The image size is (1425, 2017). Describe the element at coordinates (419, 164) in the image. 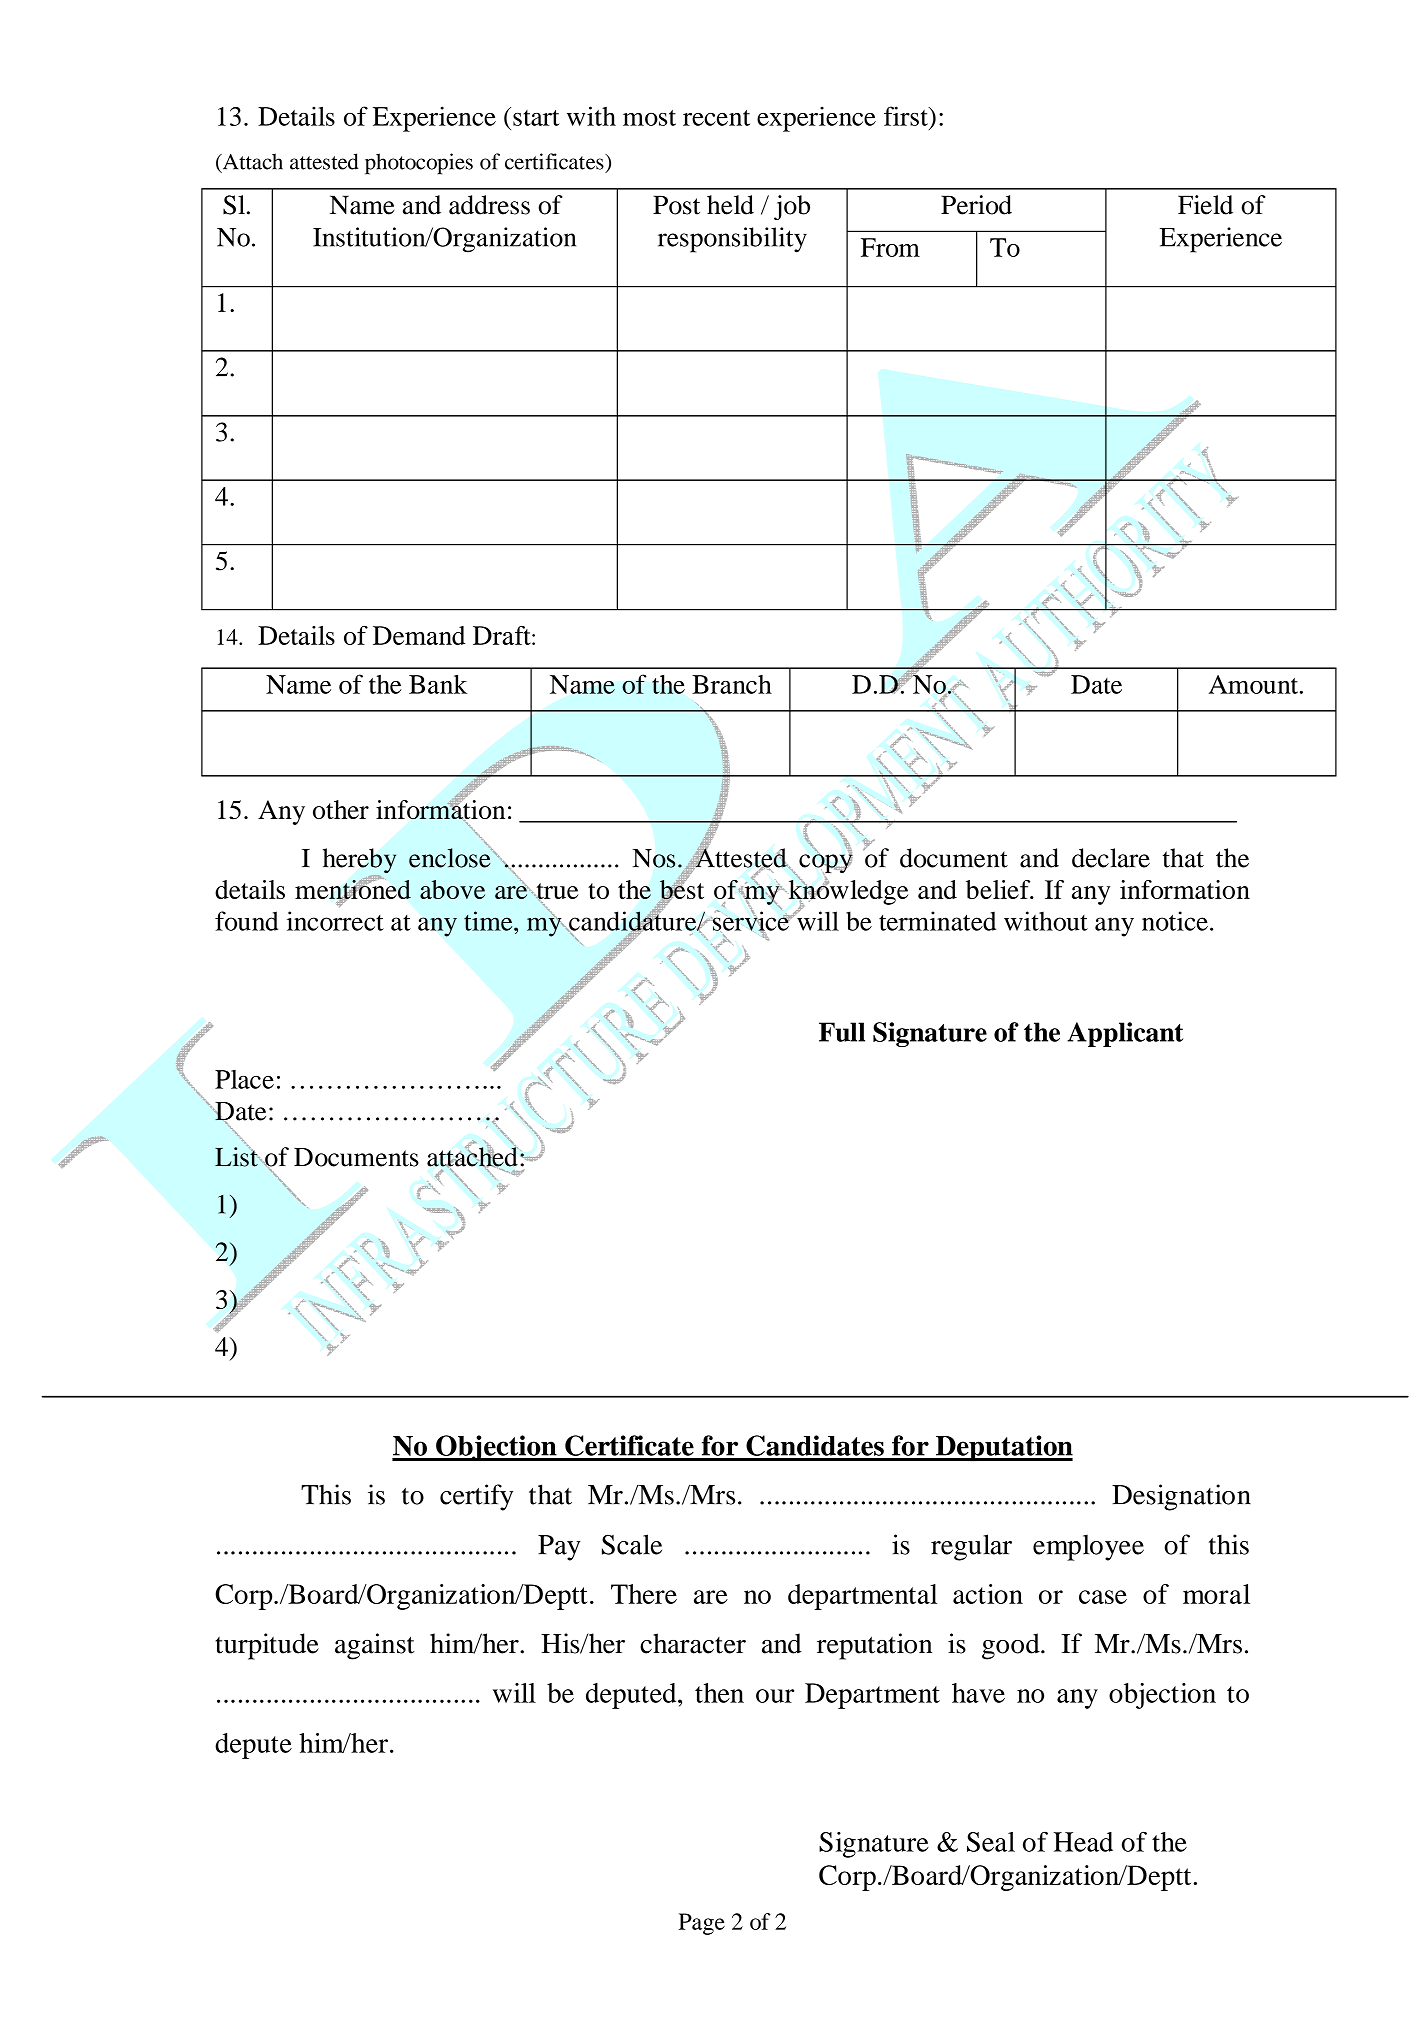

I see `photocopies` at that location.
